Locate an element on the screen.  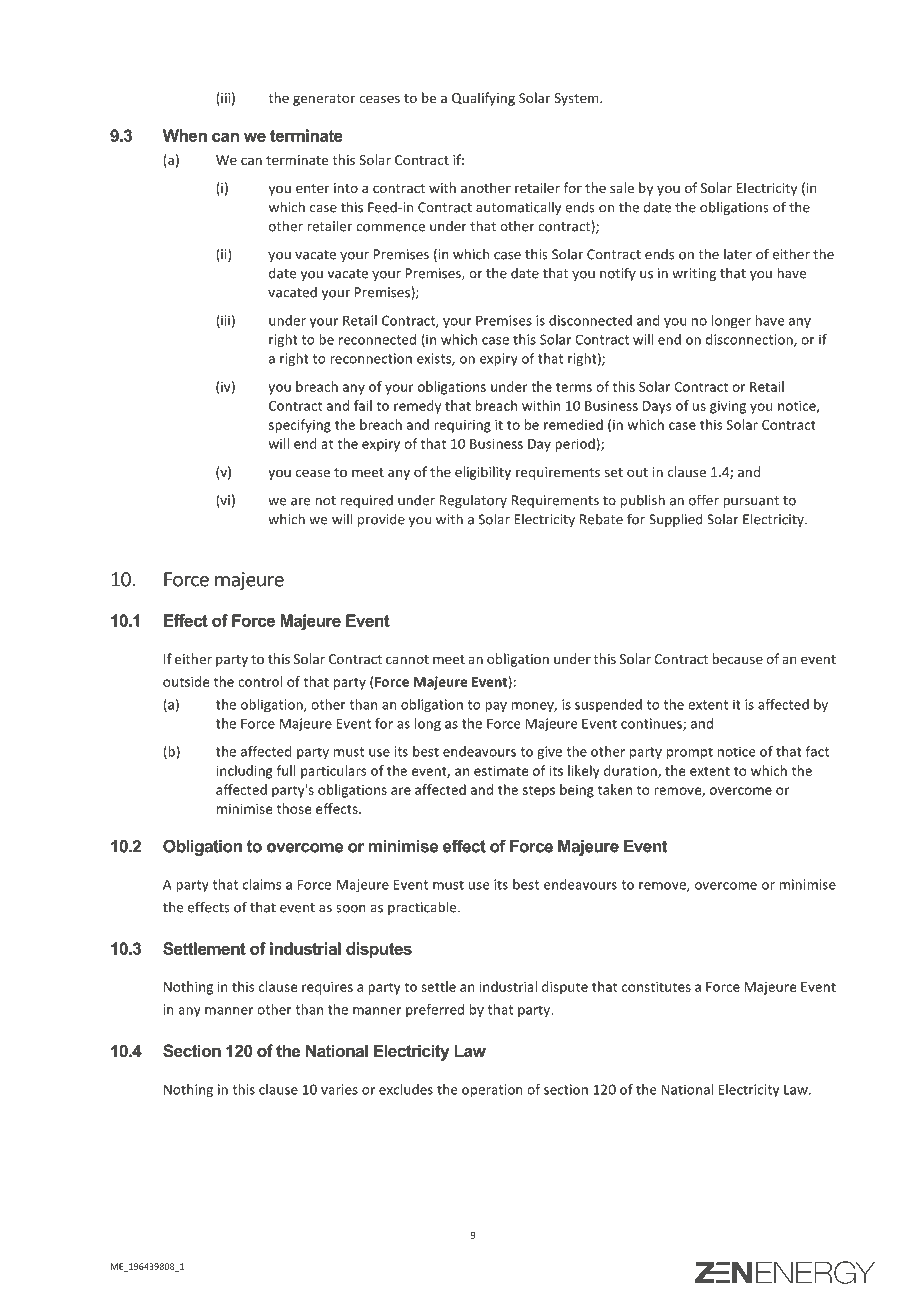
operation is located at coordinates (492, 1091).
